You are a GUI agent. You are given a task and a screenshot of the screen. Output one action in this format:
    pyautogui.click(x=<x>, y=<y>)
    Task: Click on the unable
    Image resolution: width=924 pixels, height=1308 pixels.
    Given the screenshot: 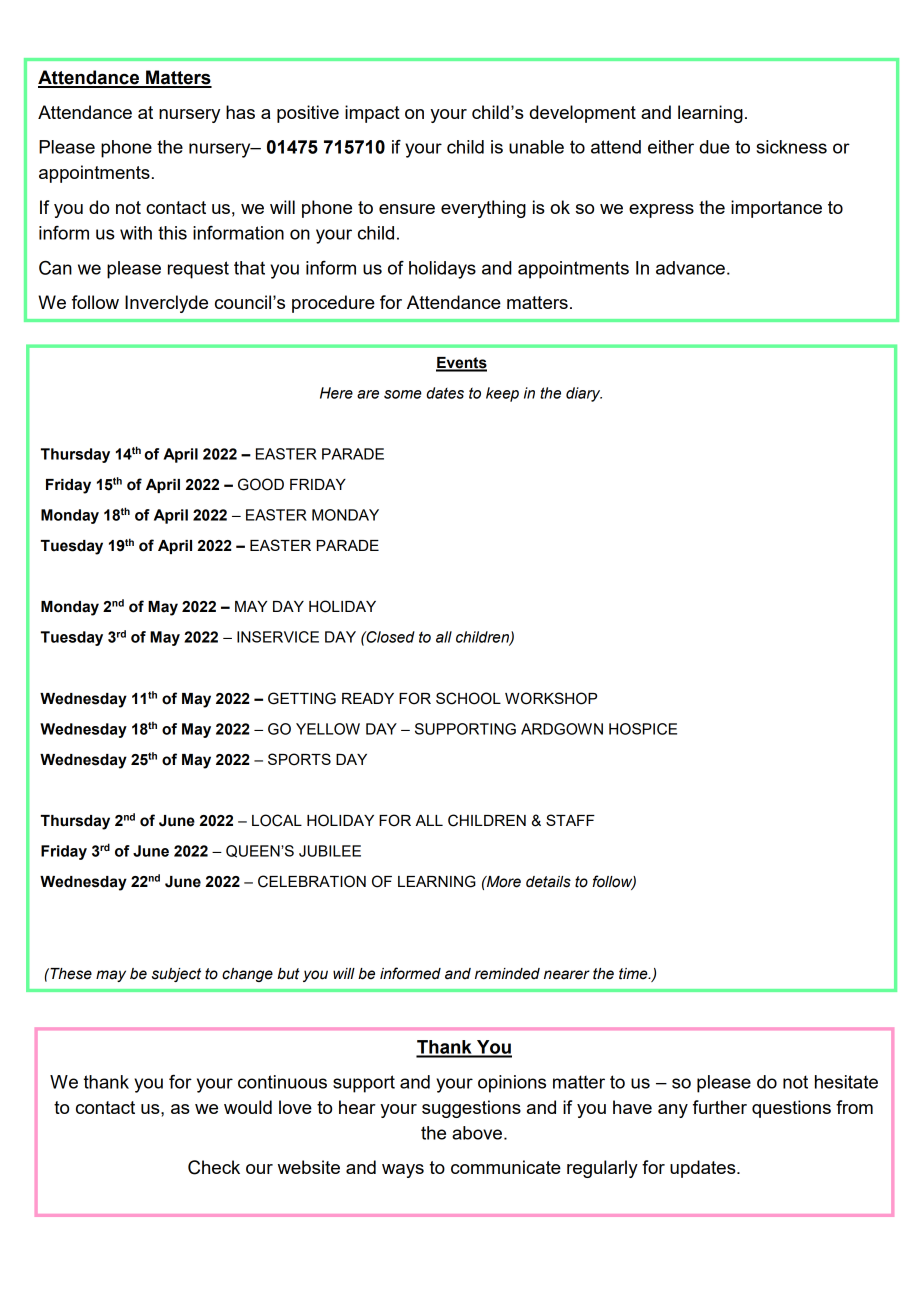 What is the action you would take?
    pyautogui.click(x=536, y=147)
